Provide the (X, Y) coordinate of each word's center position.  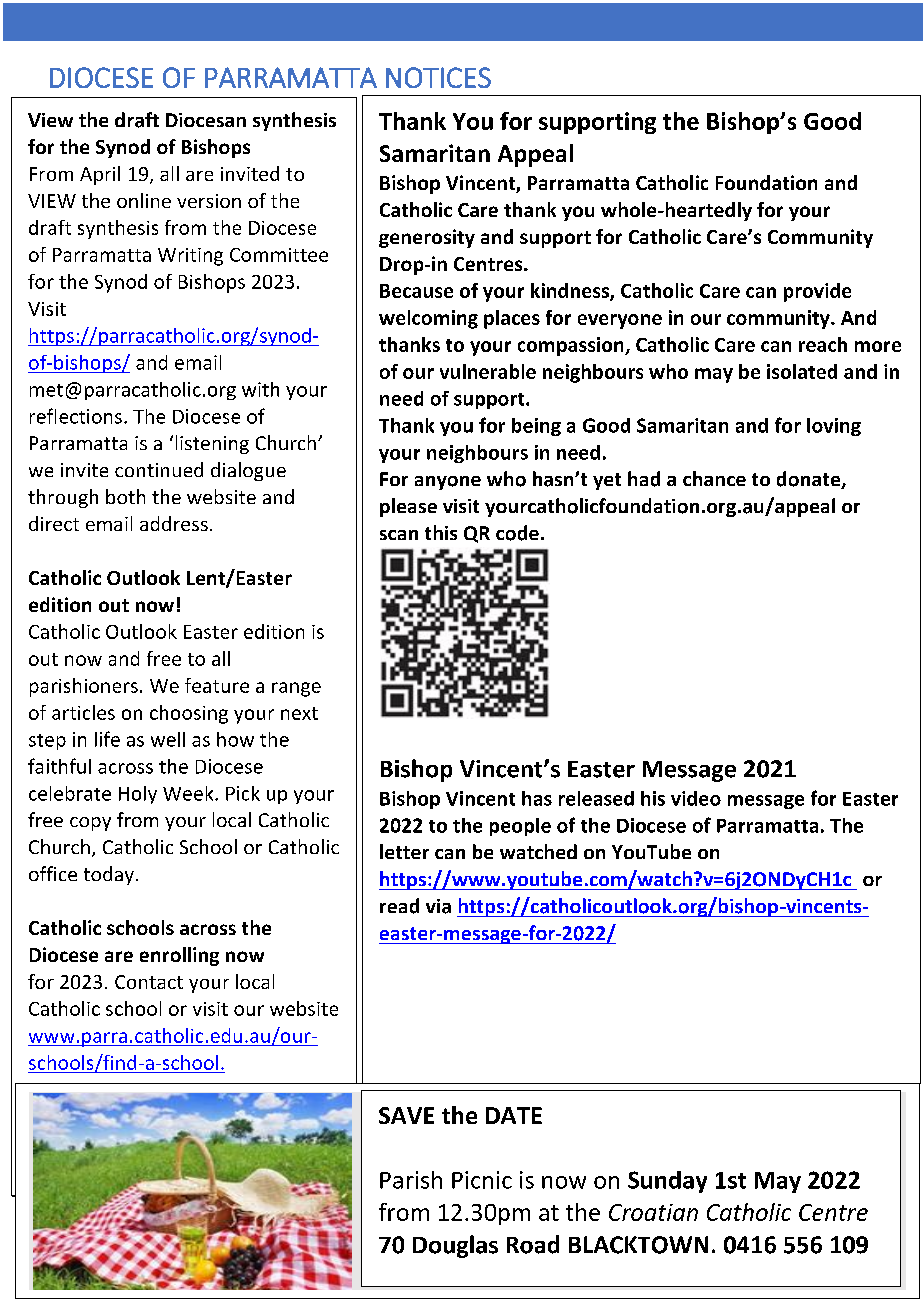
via (438, 906)
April (100, 175)
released (596, 798)
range (296, 689)
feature (217, 685)
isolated (802, 371)
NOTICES (438, 77)
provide (817, 292)
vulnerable (488, 371)
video (696, 798)
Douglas (455, 1246)
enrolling (179, 956)
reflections (76, 416)
